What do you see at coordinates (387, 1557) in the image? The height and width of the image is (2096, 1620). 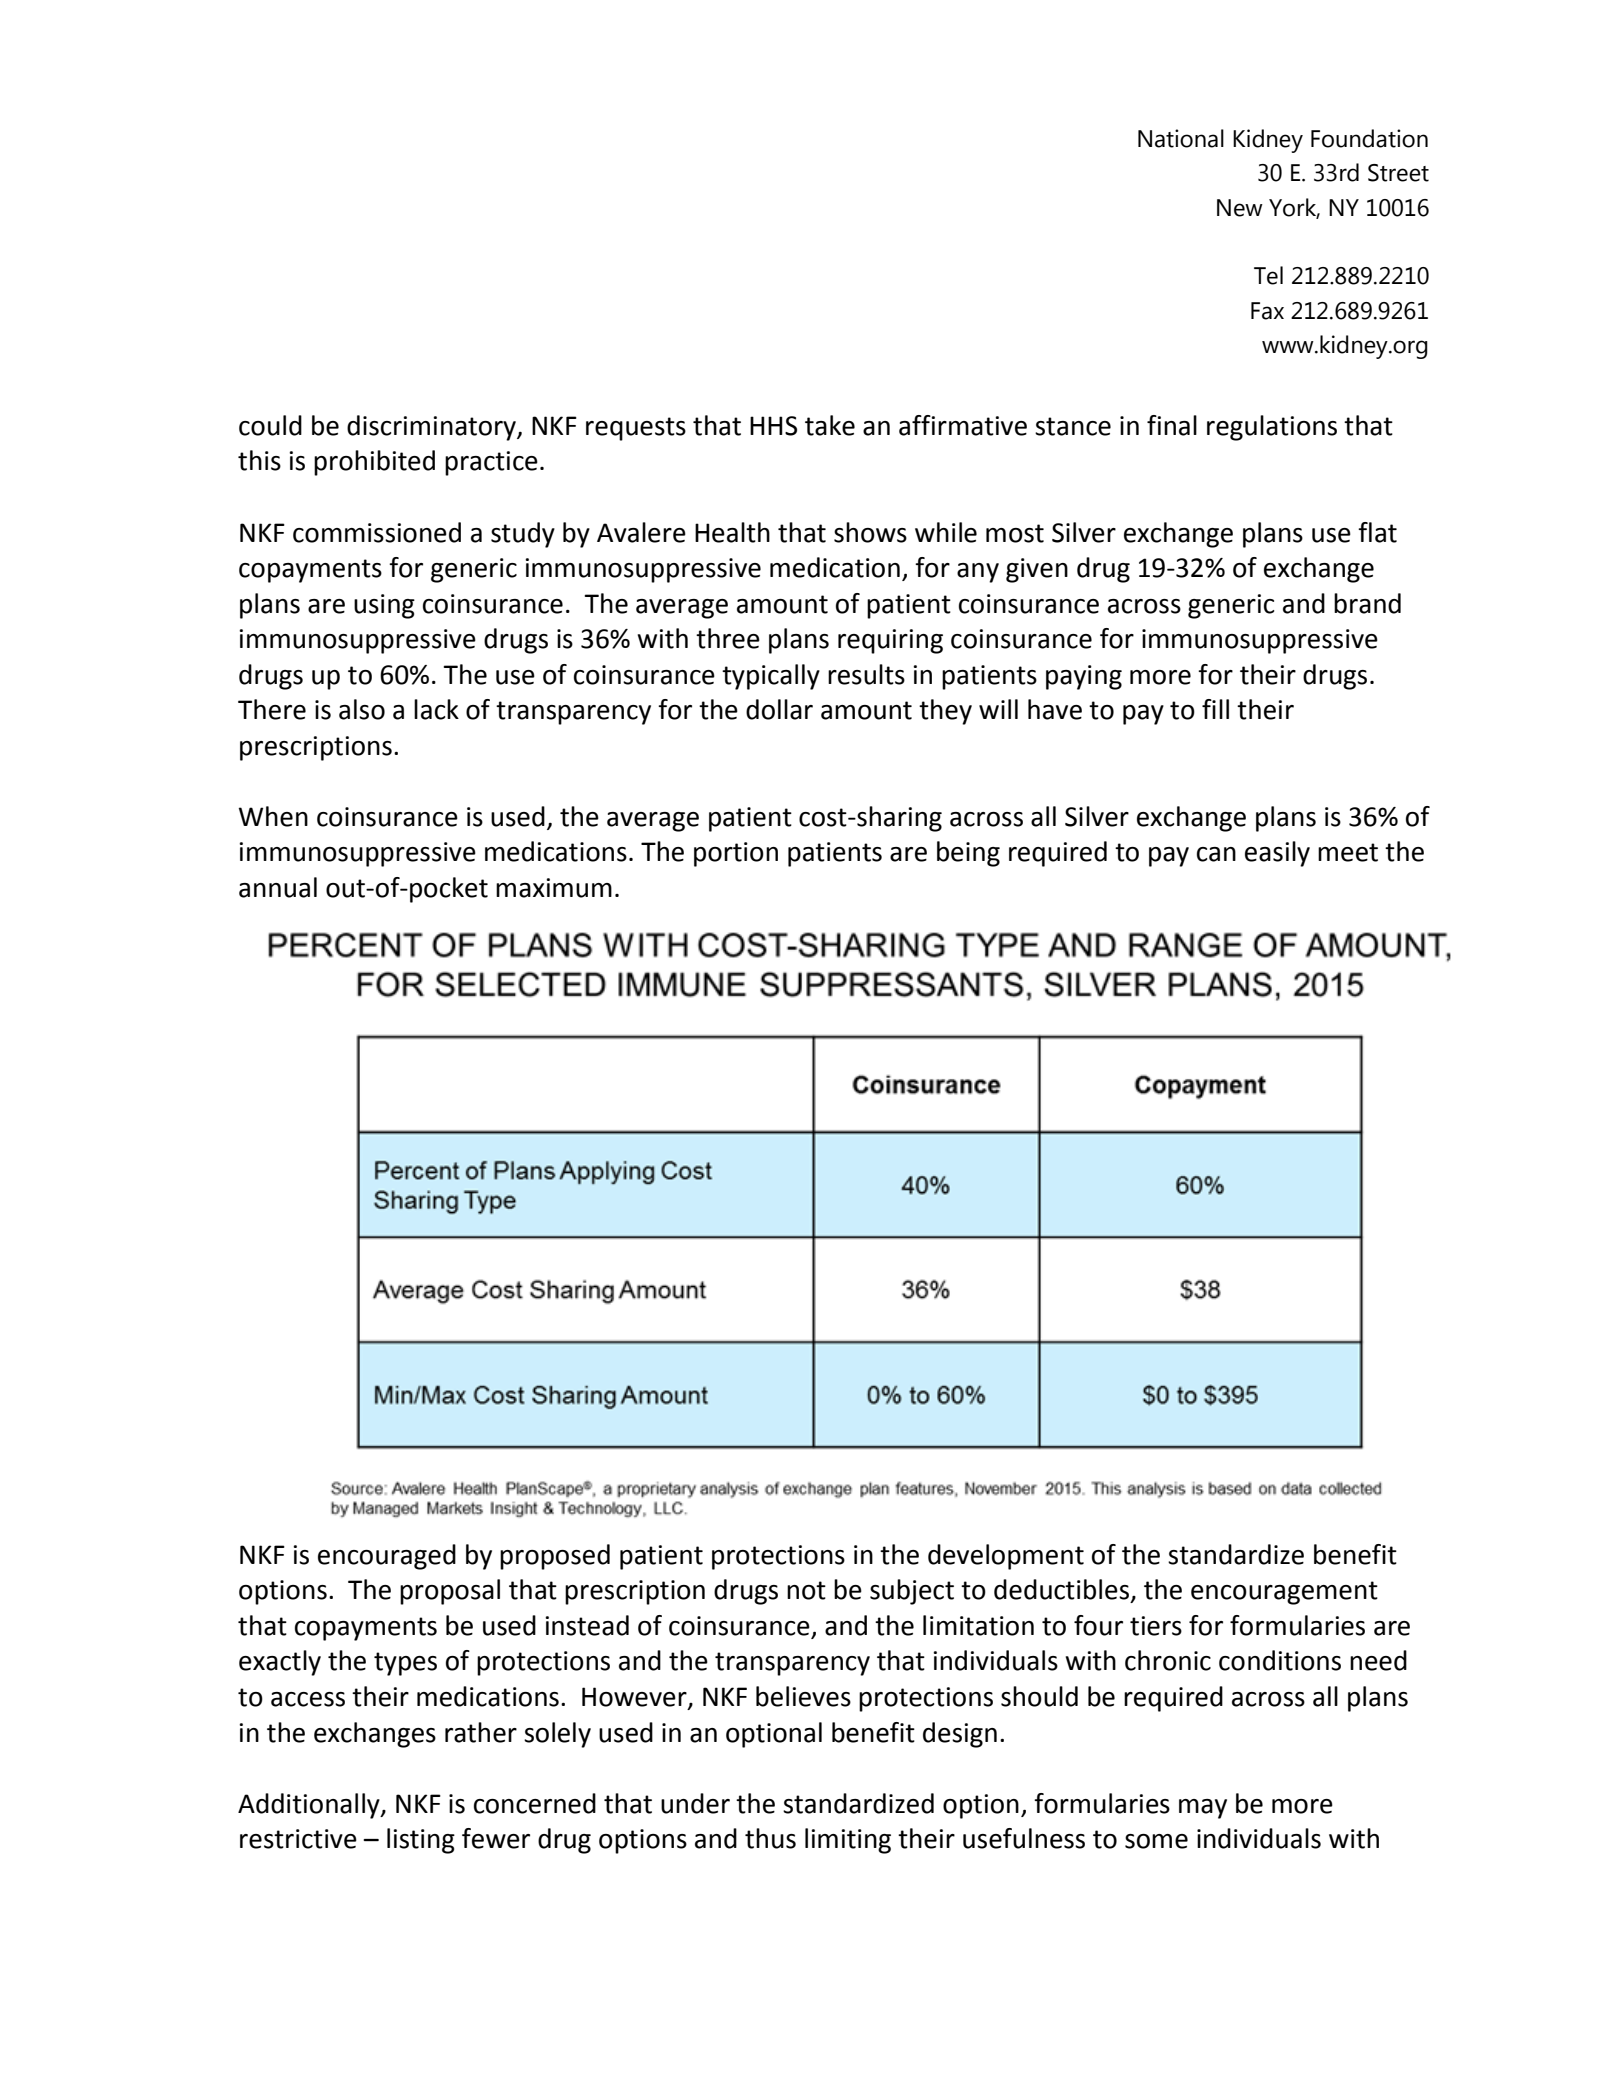 I see `encouraged` at bounding box center [387, 1557].
